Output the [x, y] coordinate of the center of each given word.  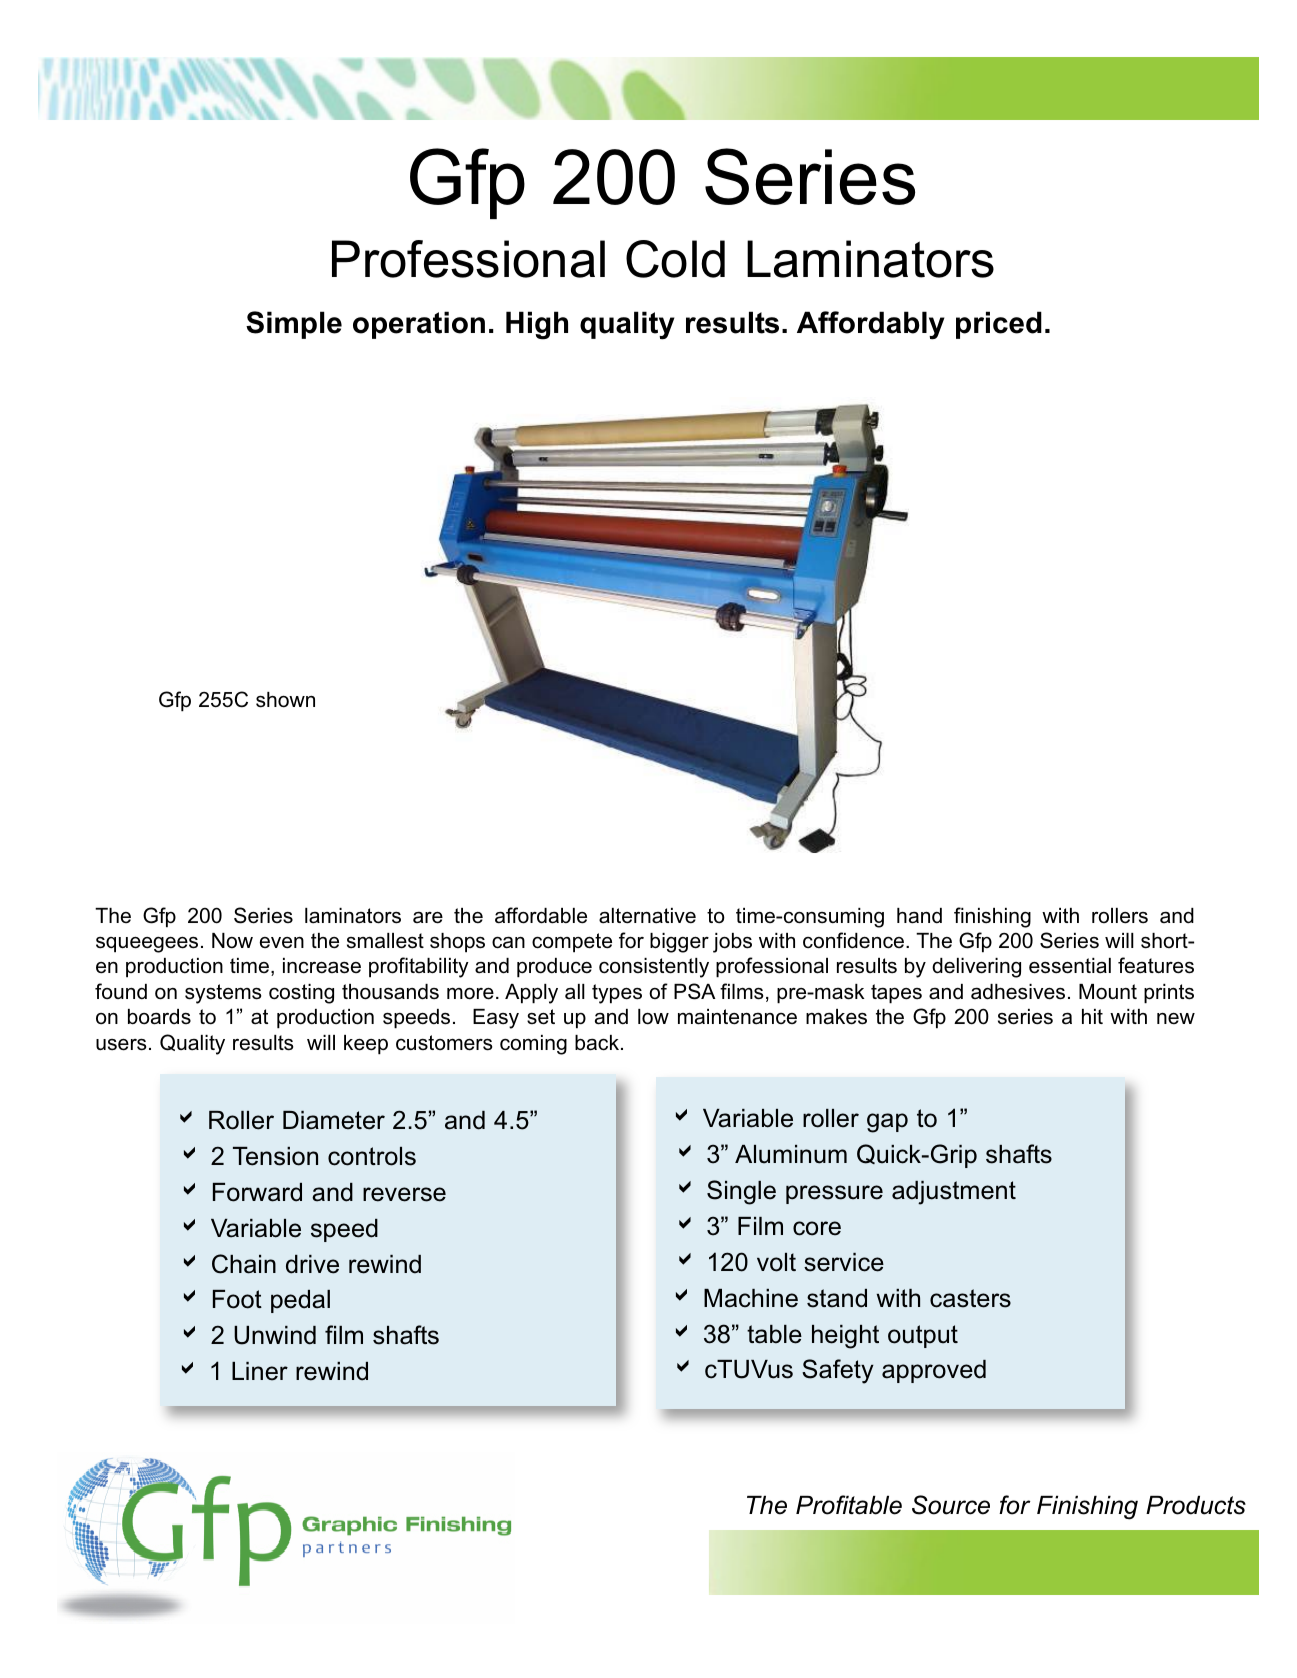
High [537, 325]
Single [741, 1192]
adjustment [954, 1193]
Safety [838, 1371]
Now [232, 940]
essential [1070, 966]
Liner [260, 1371]
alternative [647, 916]
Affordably [871, 325]
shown [285, 700]
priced [999, 325]
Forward [257, 1192]
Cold [675, 259]
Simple [294, 325]
